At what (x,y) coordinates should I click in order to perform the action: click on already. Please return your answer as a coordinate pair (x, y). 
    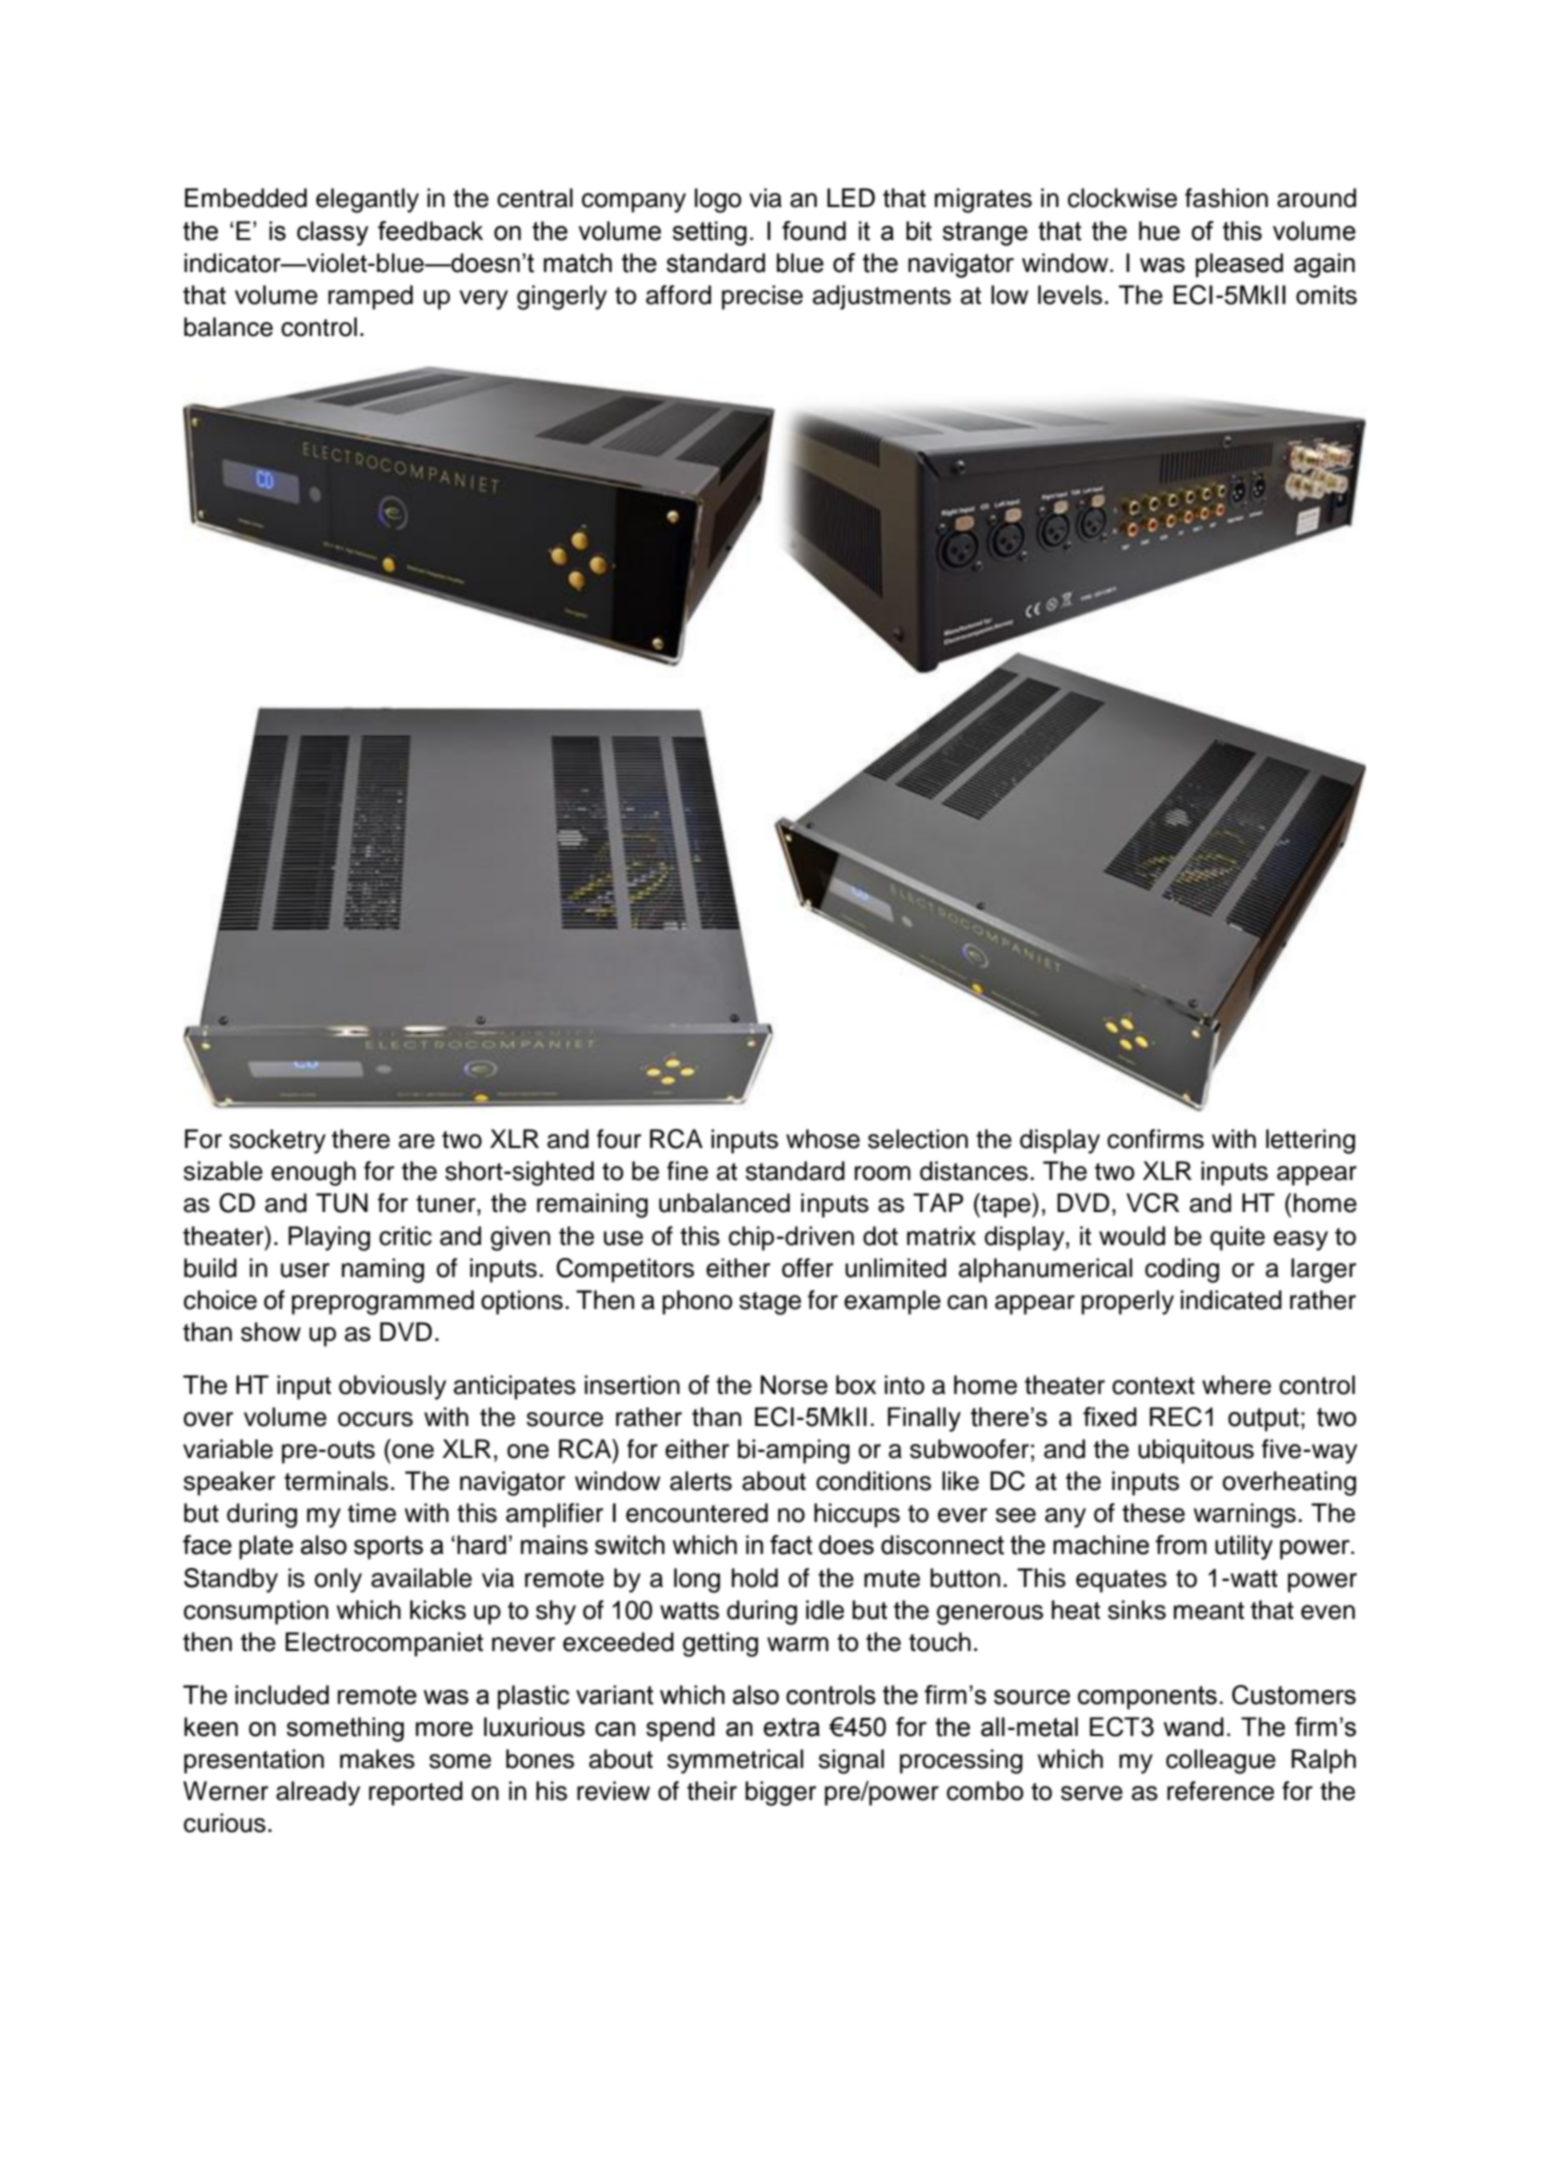
    Looking at the image, I should click on (318, 1793).
